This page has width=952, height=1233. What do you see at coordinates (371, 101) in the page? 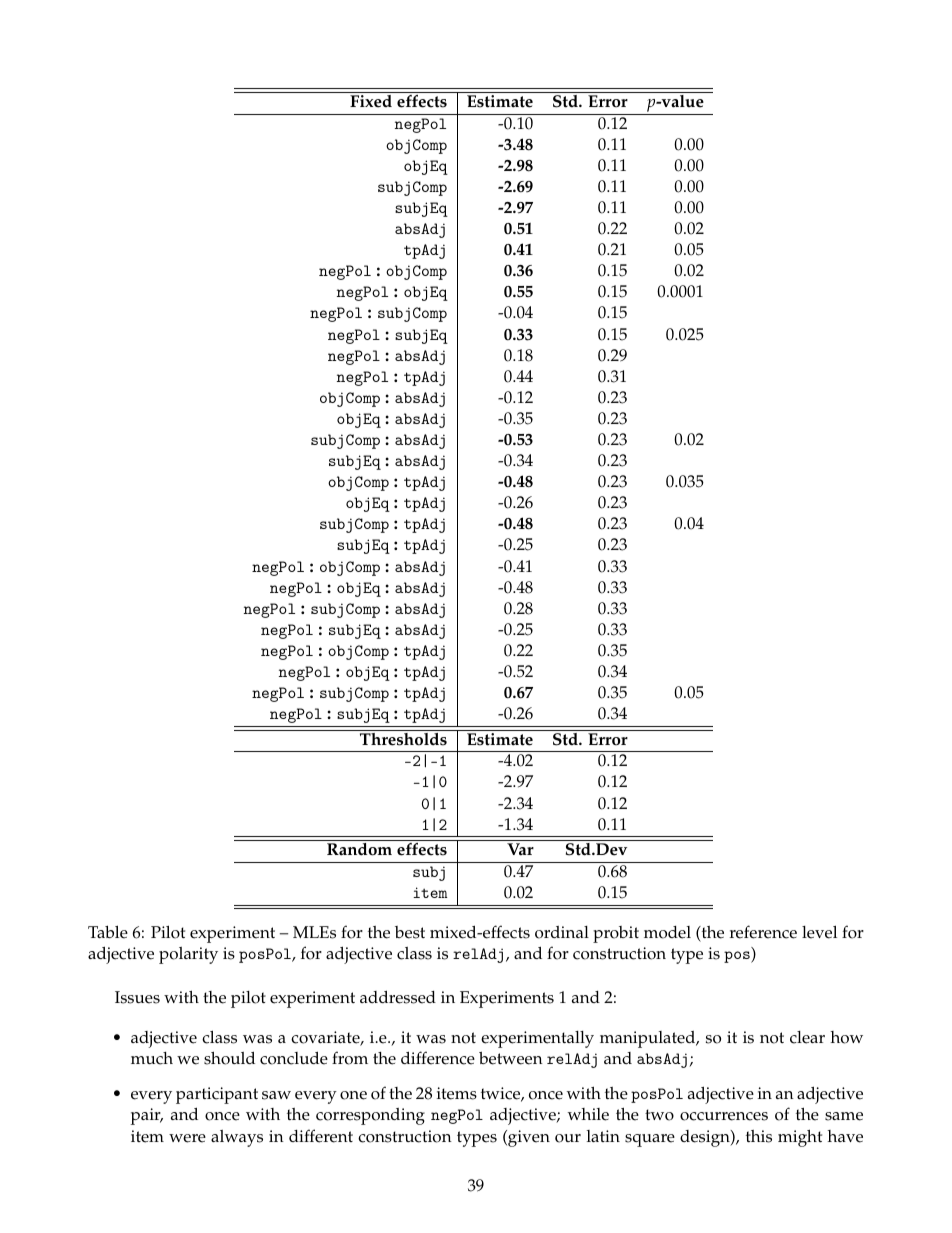
I see `Fixed` at bounding box center [371, 101].
